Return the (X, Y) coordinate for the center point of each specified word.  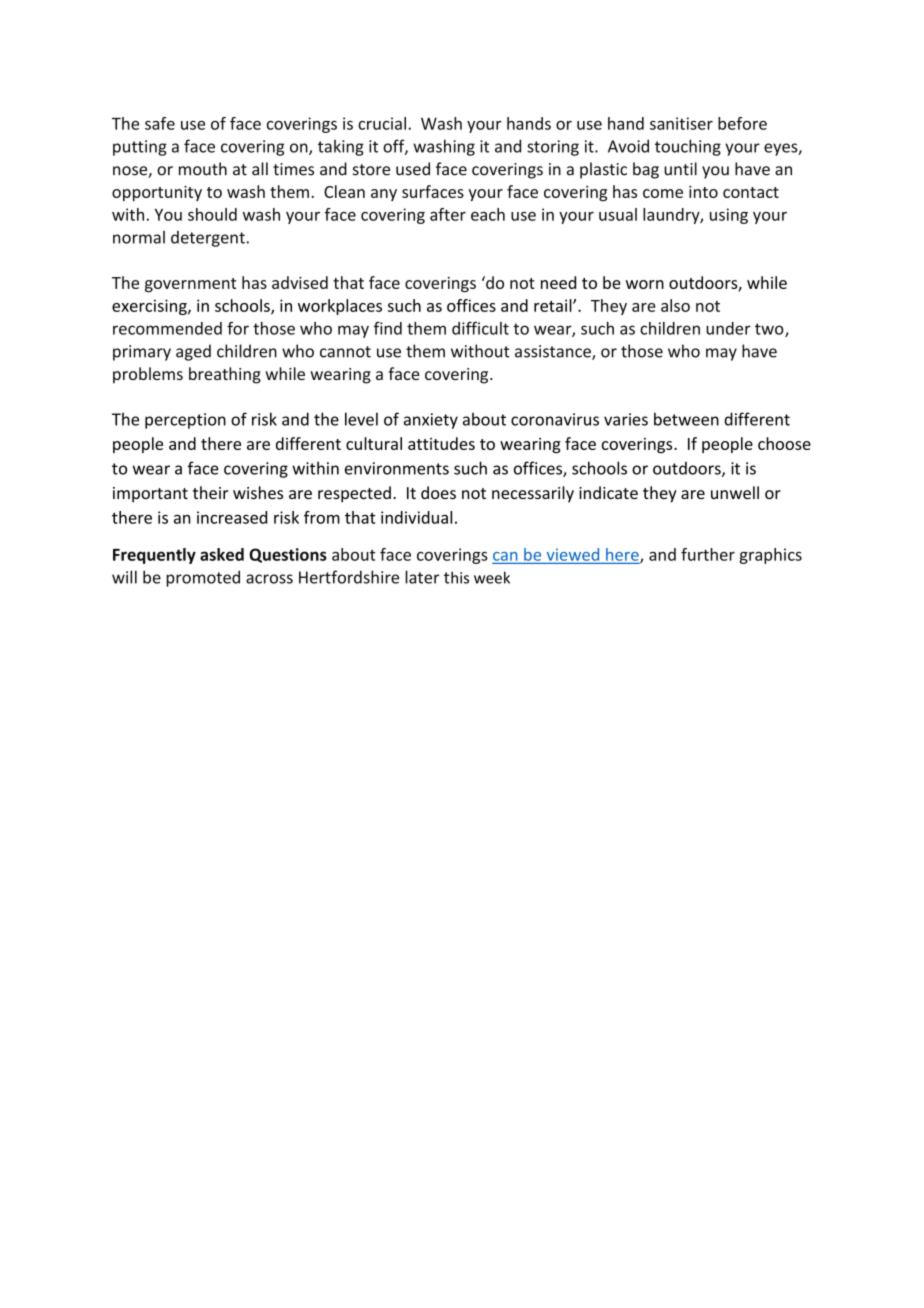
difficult (480, 328)
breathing (225, 375)
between (686, 419)
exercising (150, 307)
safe (160, 123)
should (212, 214)
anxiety (431, 421)
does (438, 492)
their (211, 492)
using (729, 216)
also (675, 305)
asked (222, 554)
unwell (735, 492)
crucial (382, 123)
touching (688, 147)
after (448, 214)
